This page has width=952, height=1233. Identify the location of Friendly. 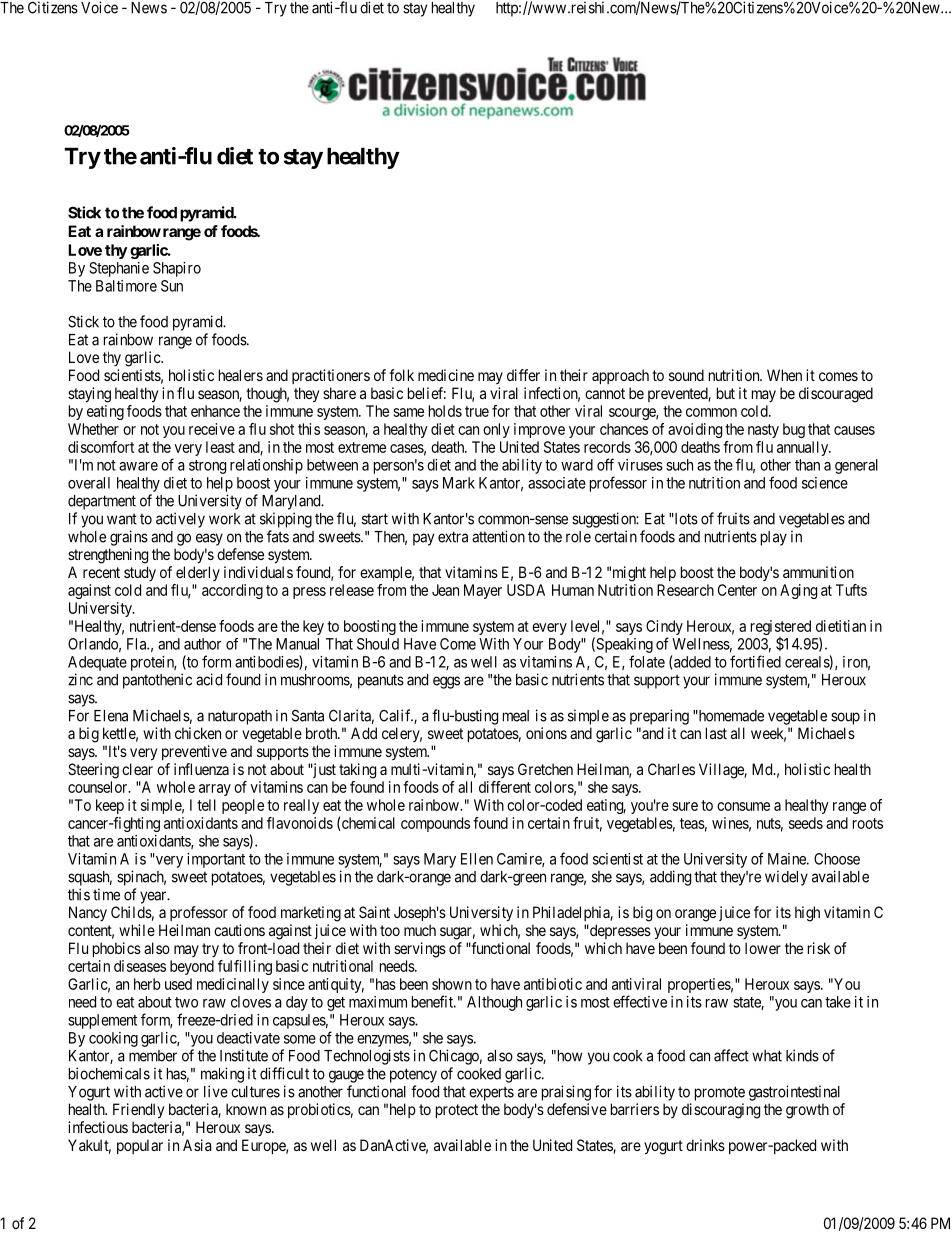
(138, 1111).
